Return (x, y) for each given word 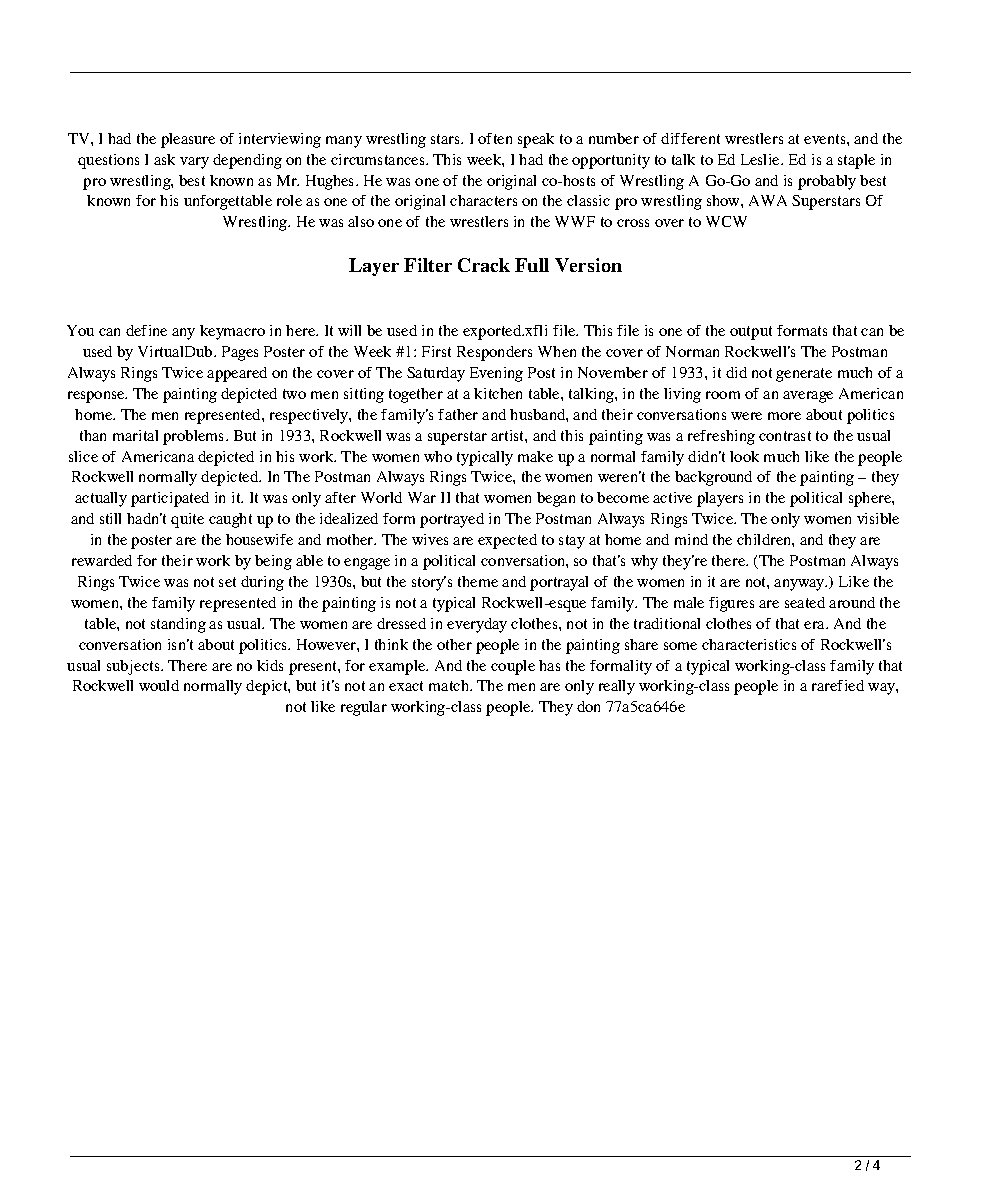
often (495, 138)
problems (195, 437)
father (458, 414)
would (159, 685)
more (784, 416)
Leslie (761, 159)
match (450, 685)
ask (164, 159)
